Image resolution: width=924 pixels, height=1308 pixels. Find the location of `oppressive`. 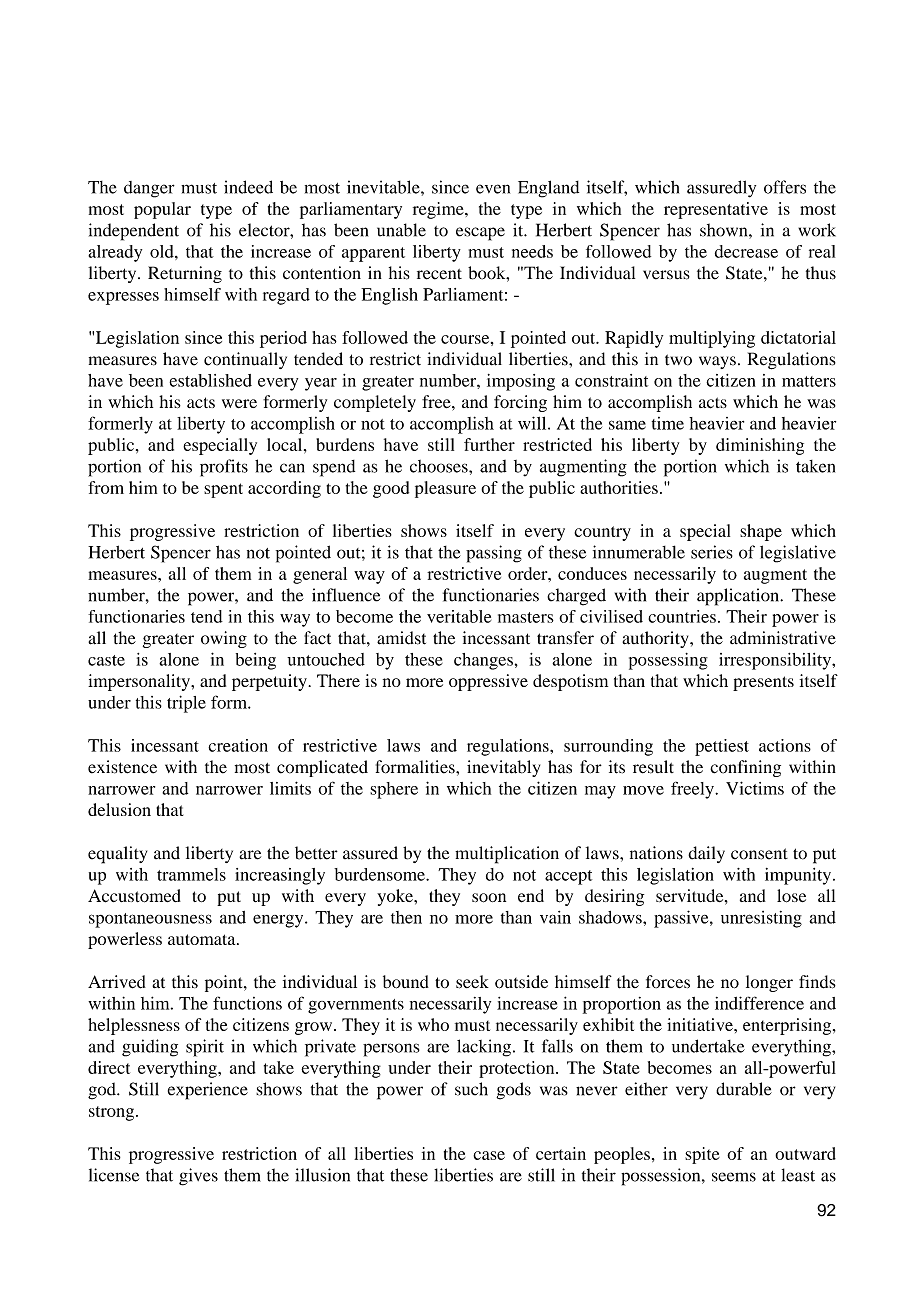

oppressive is located at coordinates (488, 682).
